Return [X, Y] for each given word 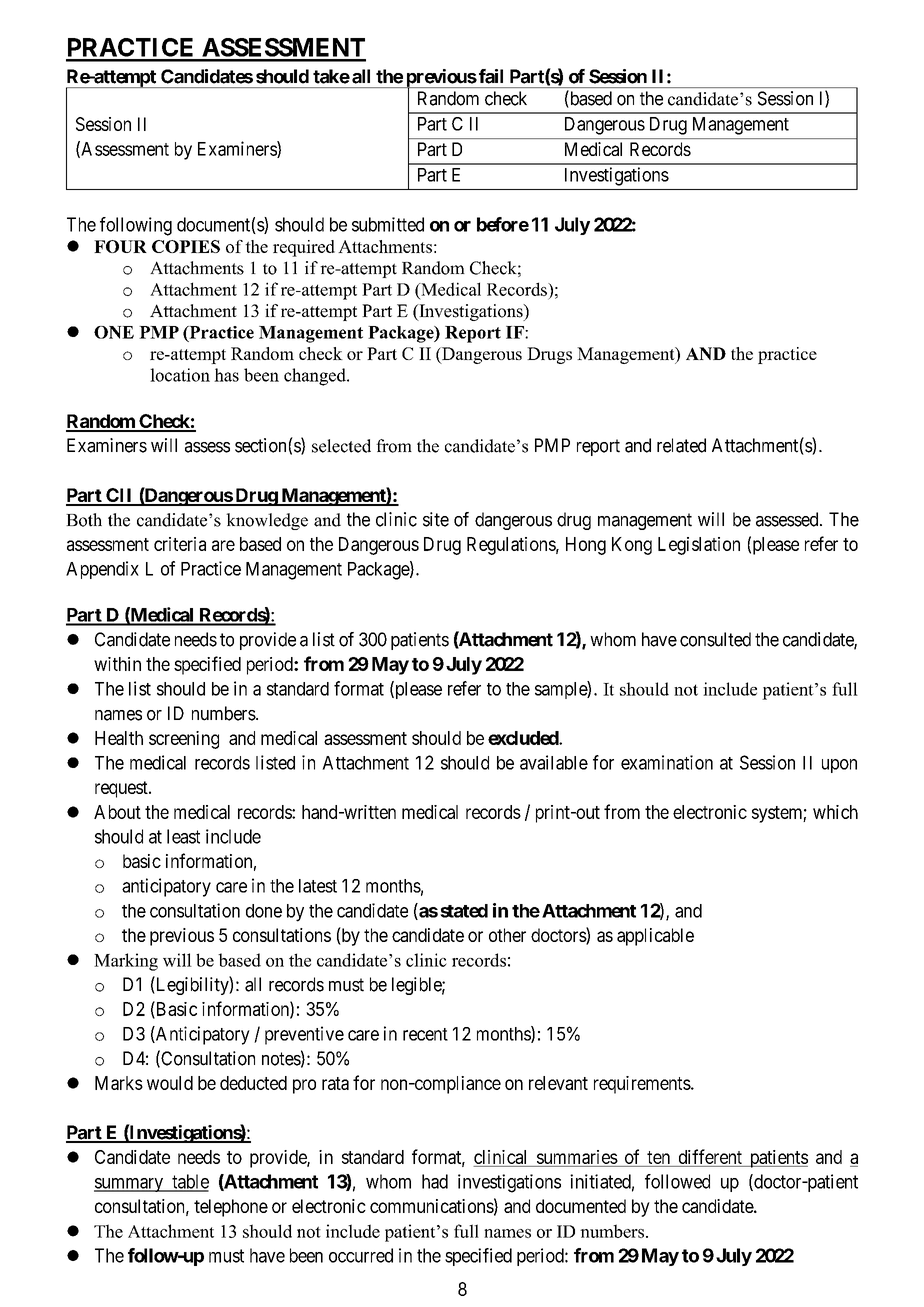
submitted [388, 224]
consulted [715, 639]
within [117, 664]
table [189, 1182]
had [435, 1181]
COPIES [186, 246]
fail [489, 76]
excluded [524, 738]
